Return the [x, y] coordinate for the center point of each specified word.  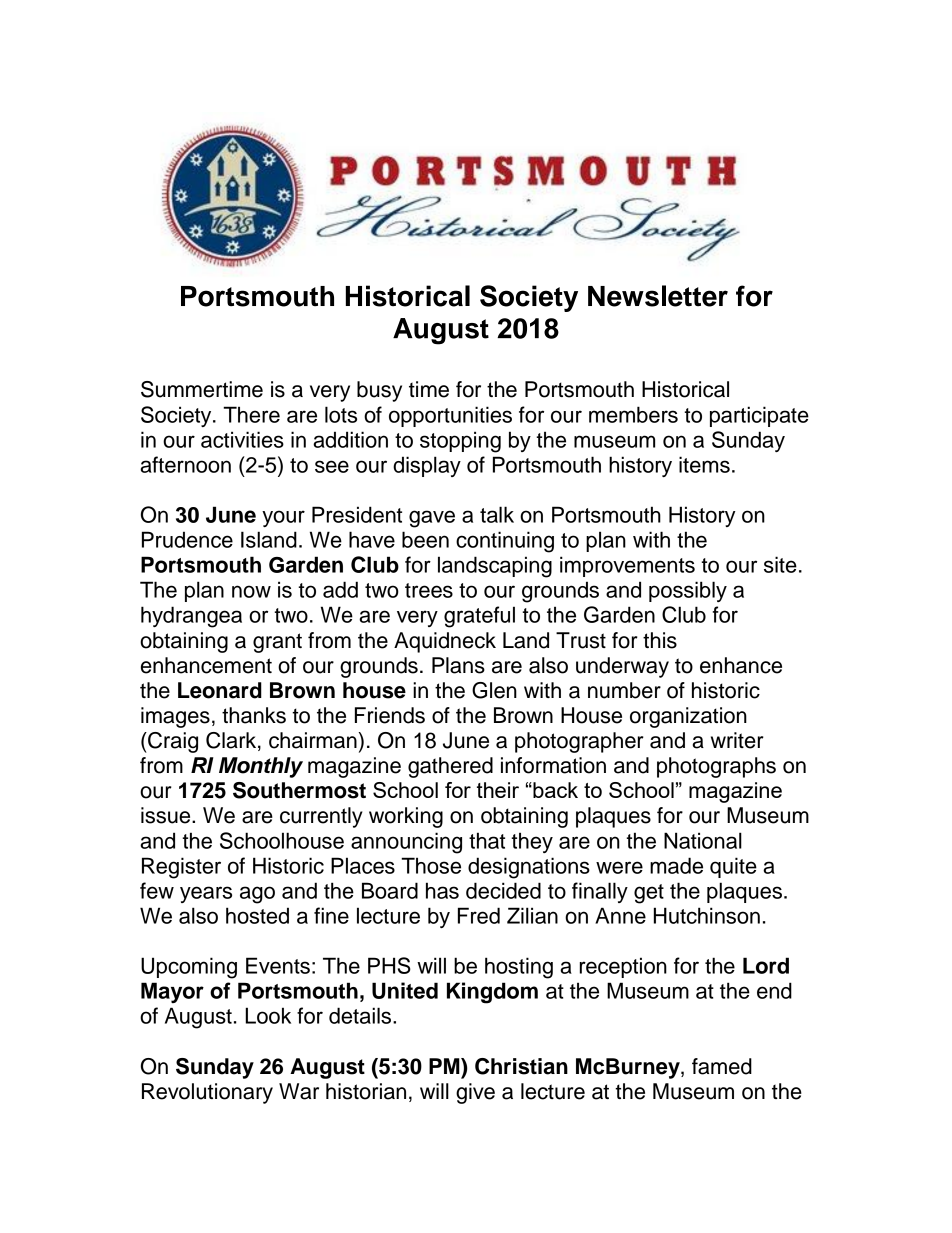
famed [722, 1066]
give [475, 1093]
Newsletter [658, 296]
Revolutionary [207, 1093]
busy [379, 391]
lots [341, 414]
